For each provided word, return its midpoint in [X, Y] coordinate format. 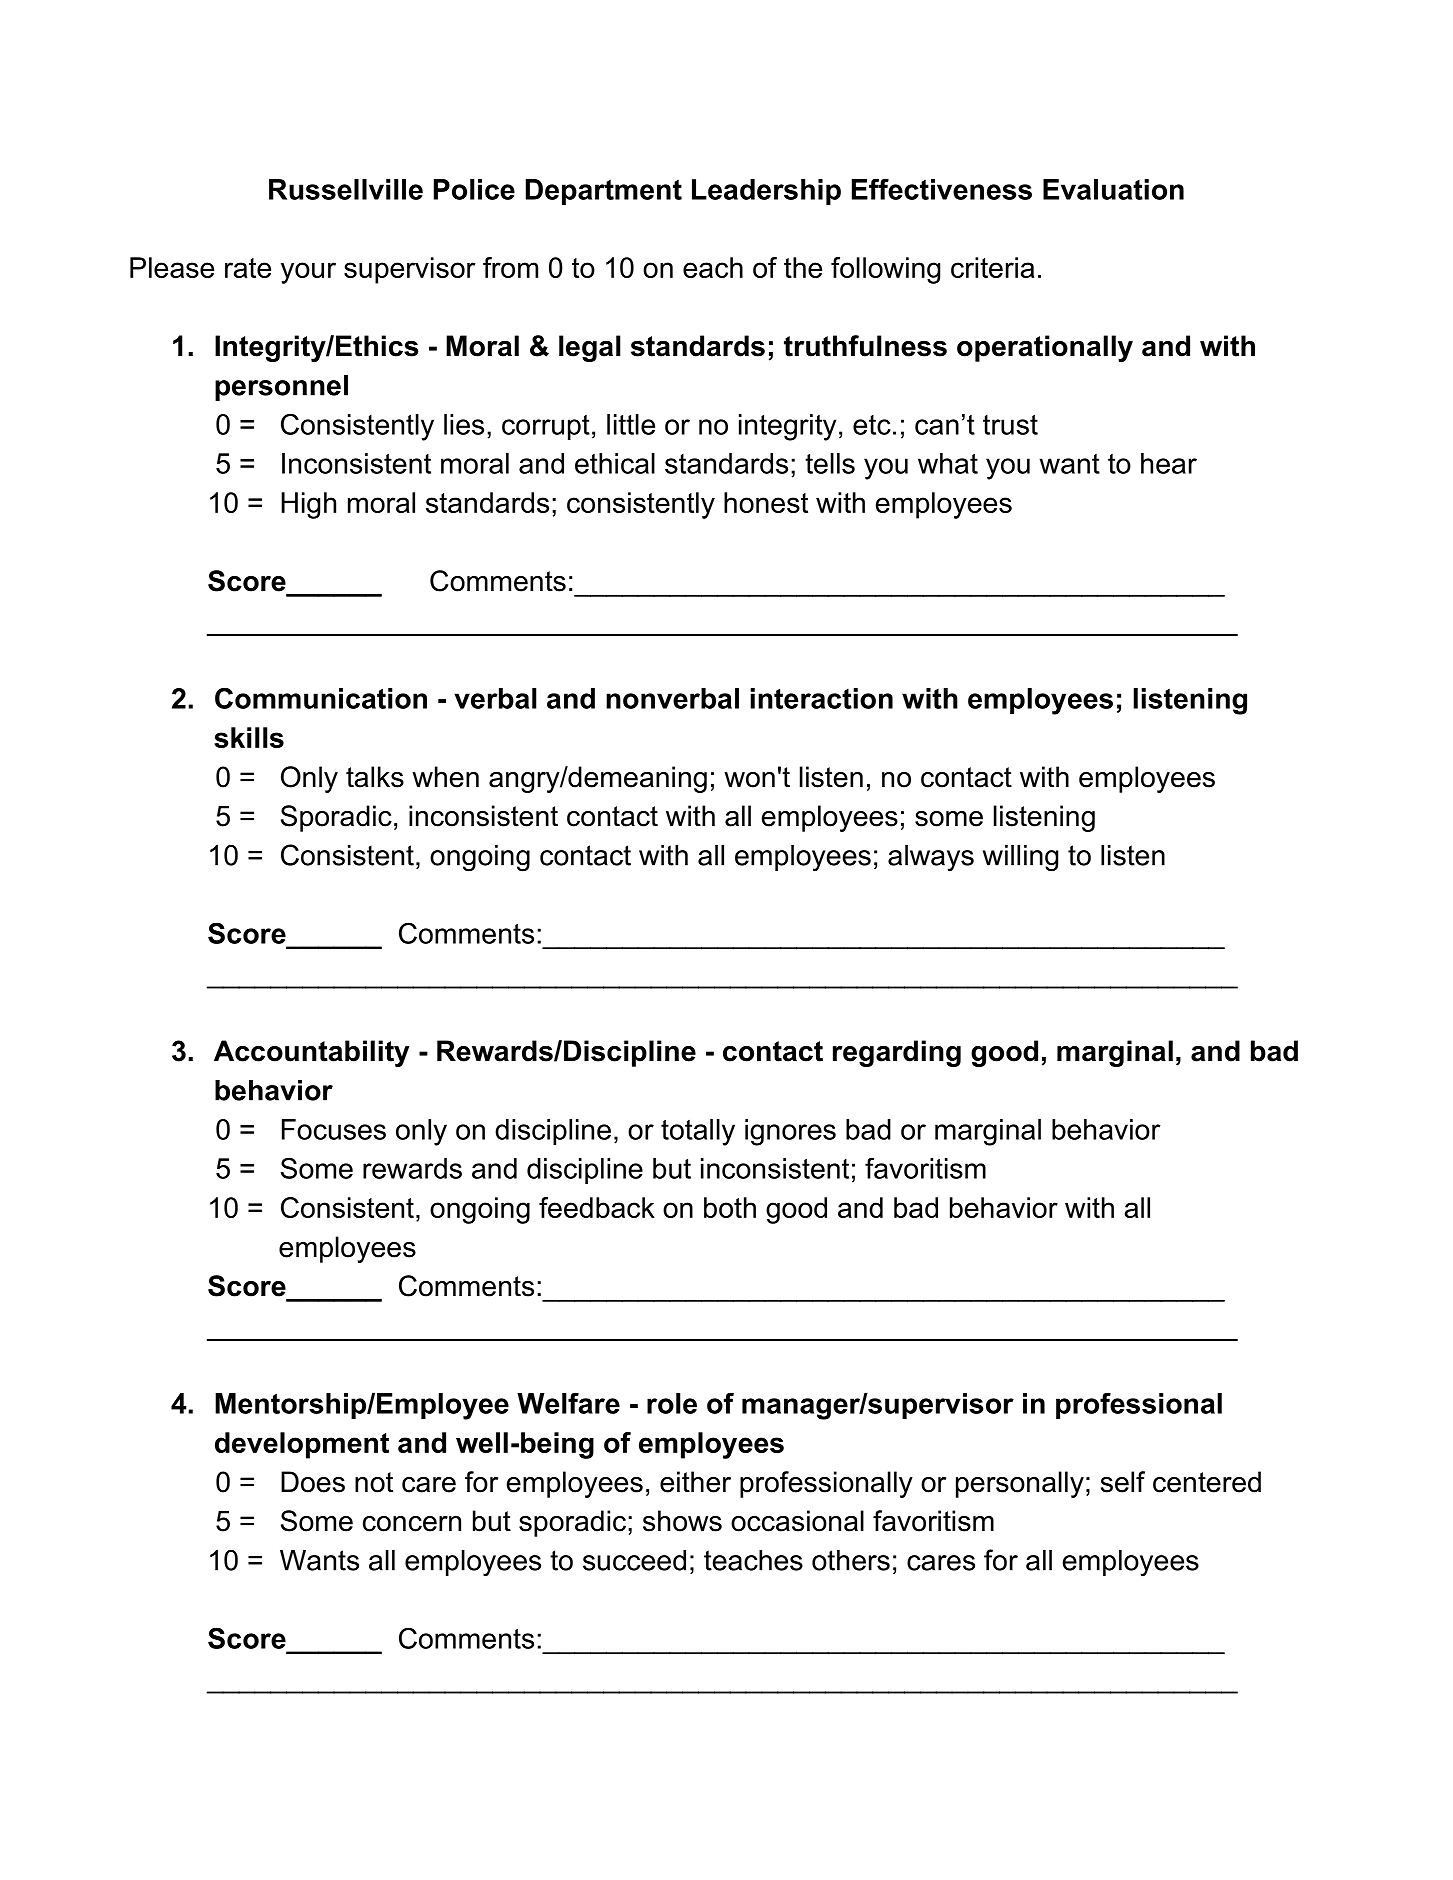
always [931, 858]
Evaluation [1113, 189]
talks [375, 777]
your [308, 273]
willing [1020, 858]
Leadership [766, 192]
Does [313, 1482]
